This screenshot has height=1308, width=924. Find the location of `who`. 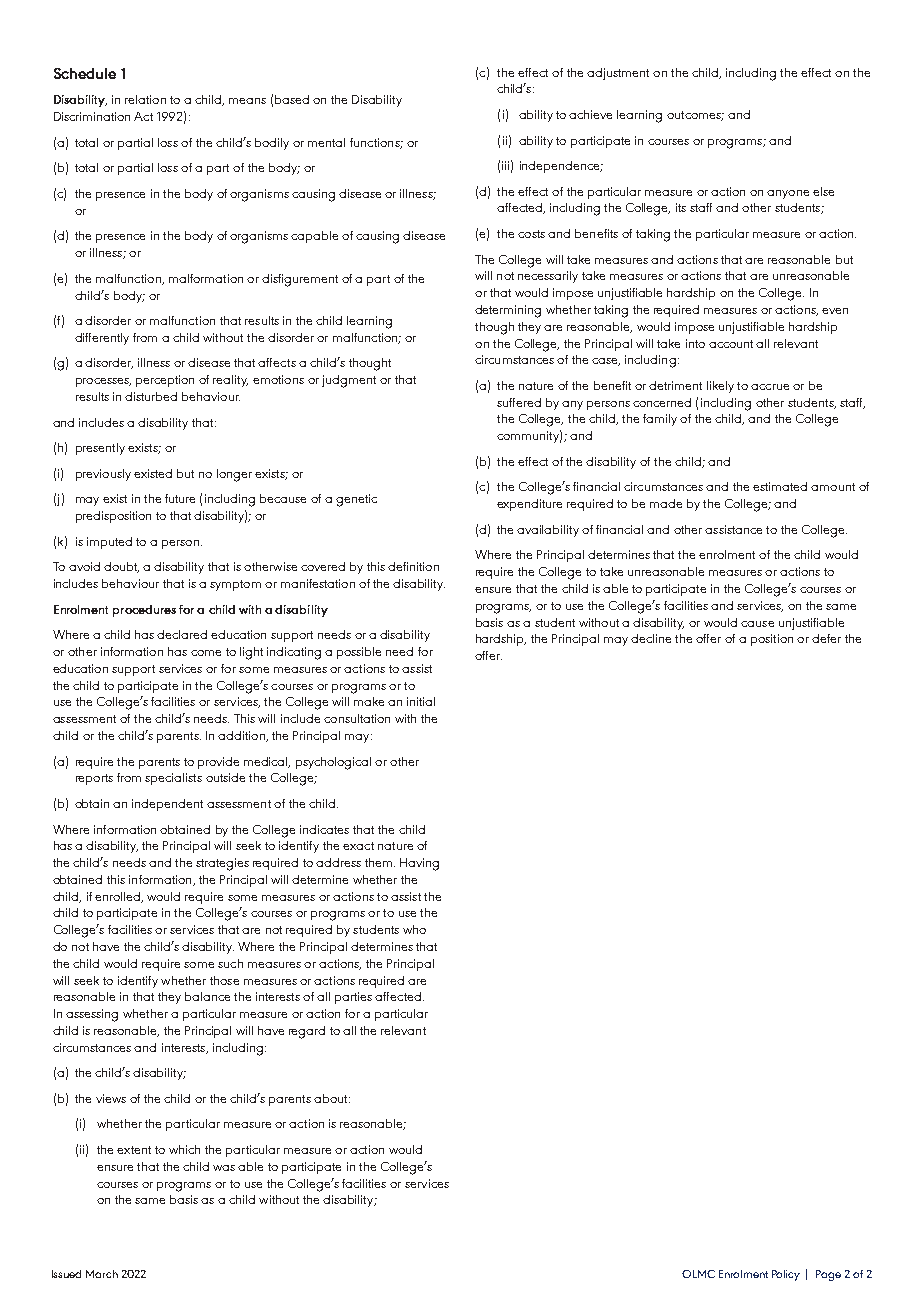

who is located at coordinates (414, 929).
